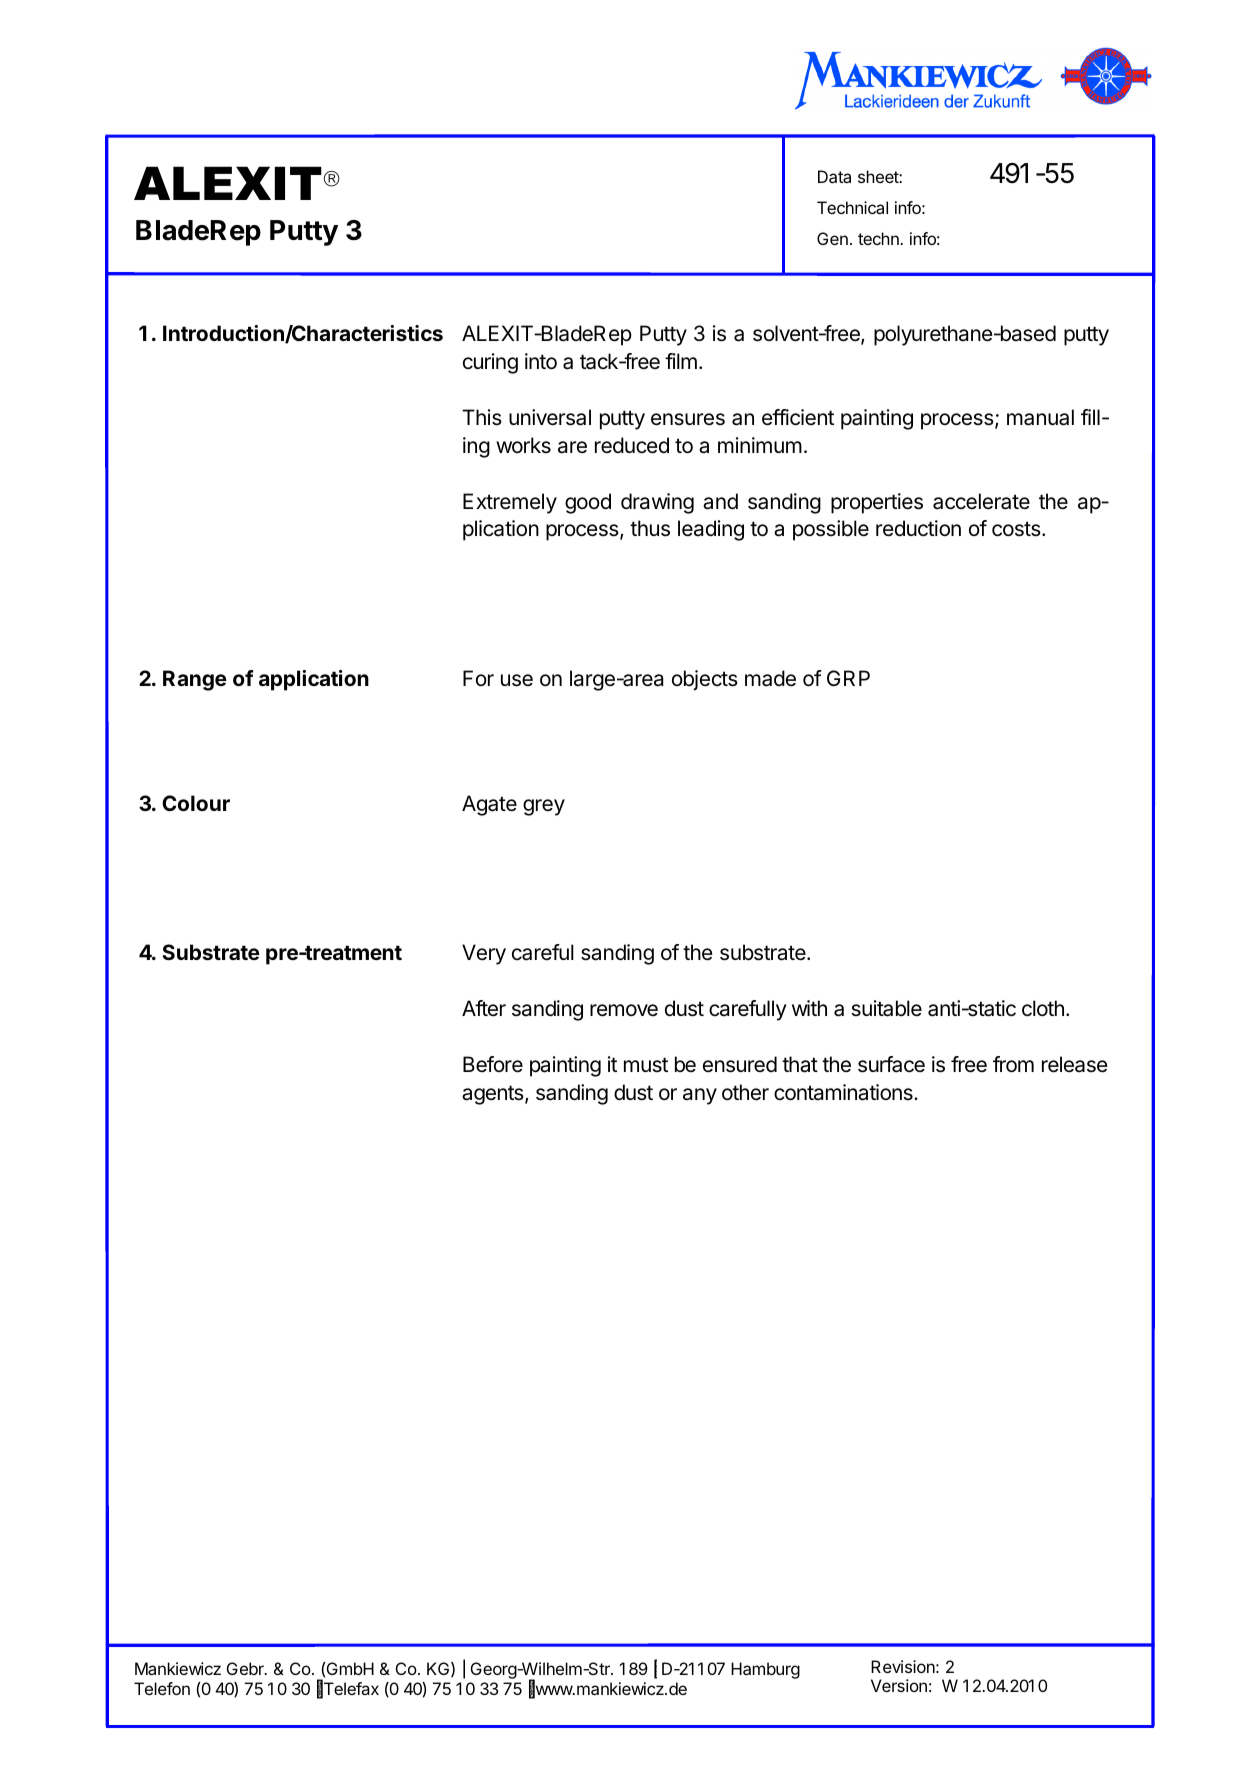  What do you see at coordinates (899, 1685) in the screenshot?
I see `Version` at bounding box center [899, 1685].
